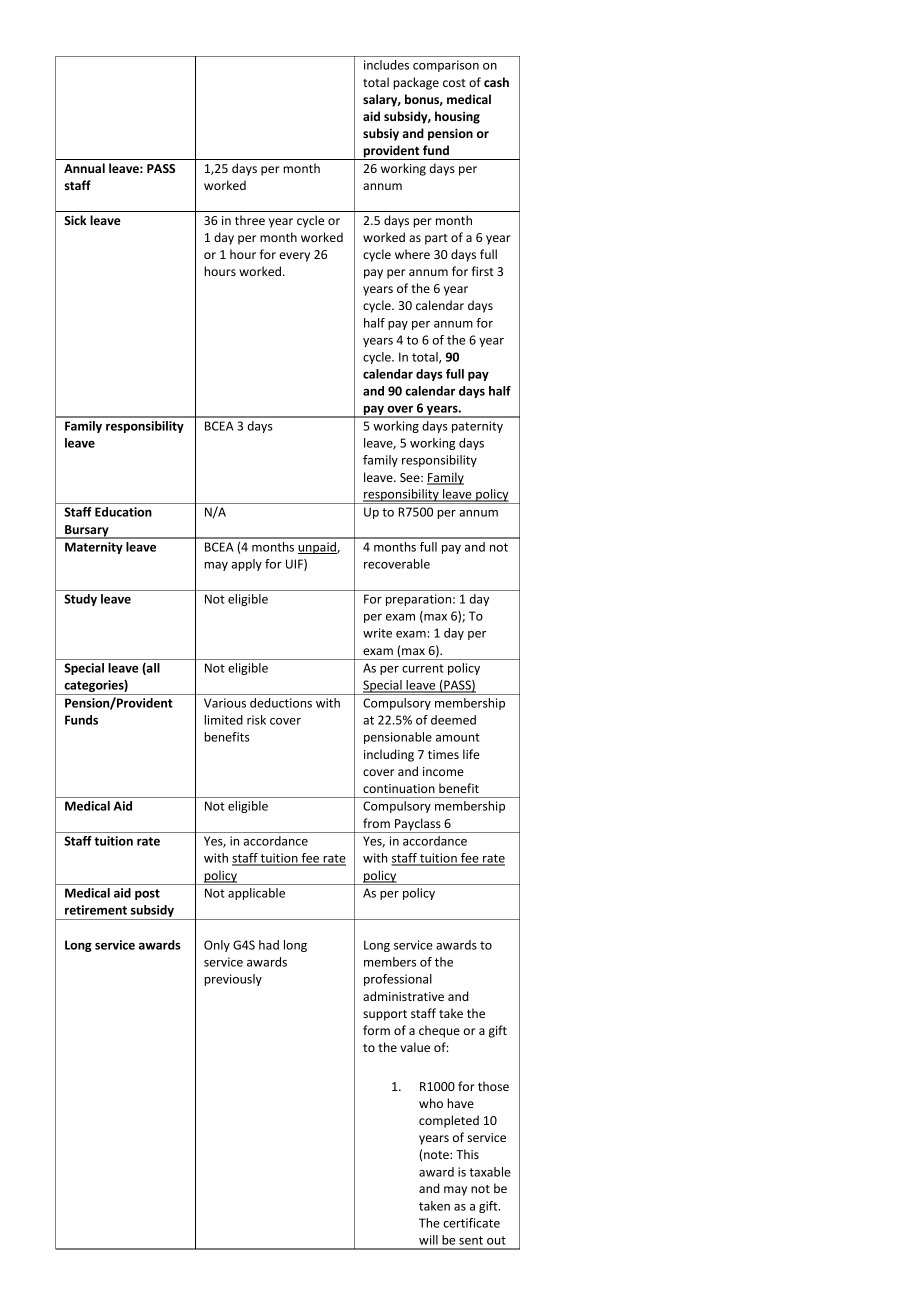  I want to click on previously, so click(233, 980).
